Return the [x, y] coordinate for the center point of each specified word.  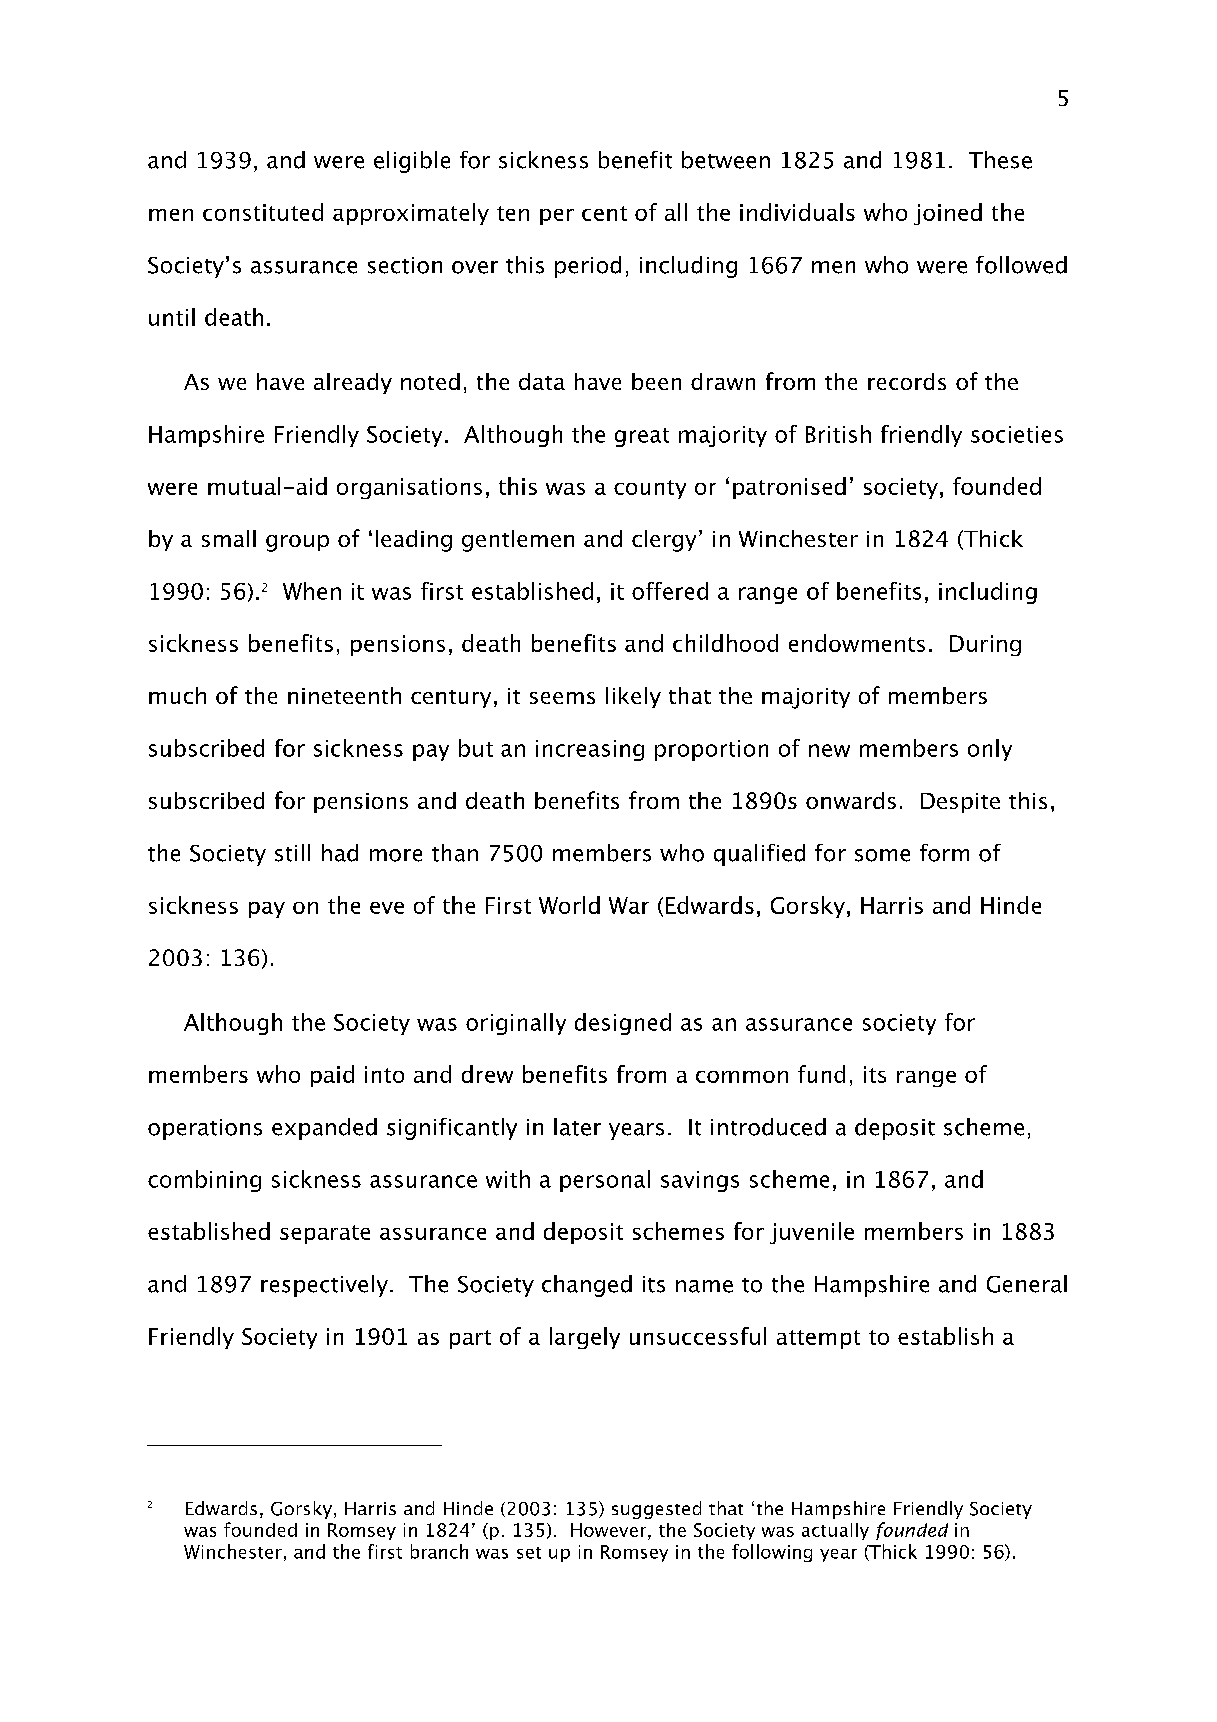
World [569, 905]
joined [948, 214]
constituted [263, 212]
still [292, 853]
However [610, 1530]
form [944, 853]
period [588, 267]
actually [835, 1531]
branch [439, 1551]
